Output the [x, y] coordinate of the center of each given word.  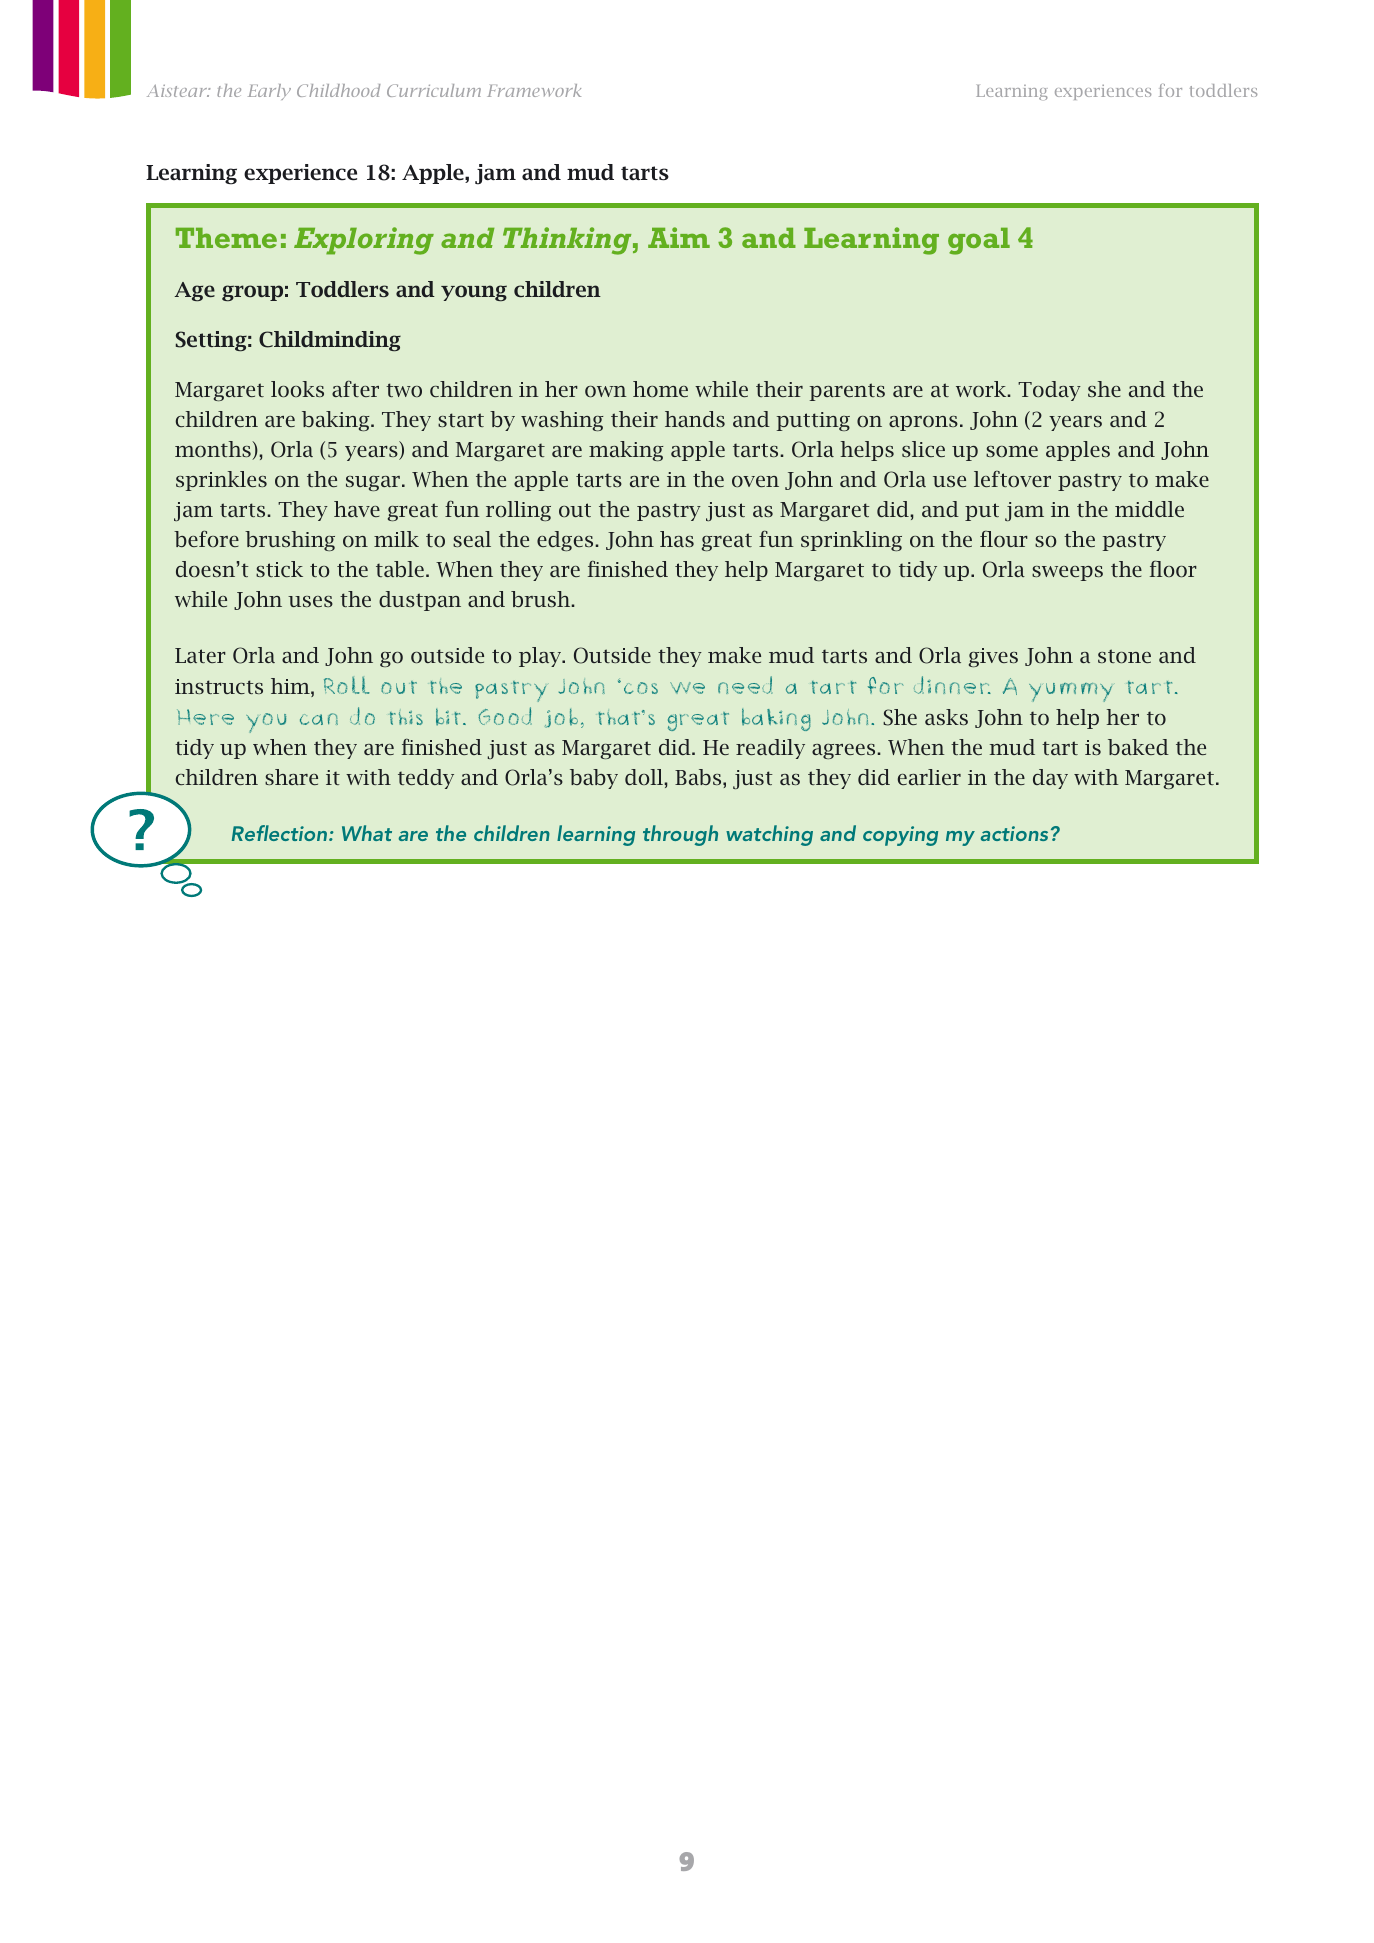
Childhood [338, 90]
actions [1014, 833]
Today [1049, 391]
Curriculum [434, 90]
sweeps [1067, 573]
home [660, 389]
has [677, 539]
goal [979, 241]
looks [297, 389]
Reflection [281, 833]
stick [279, 569]
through [680, 835]
